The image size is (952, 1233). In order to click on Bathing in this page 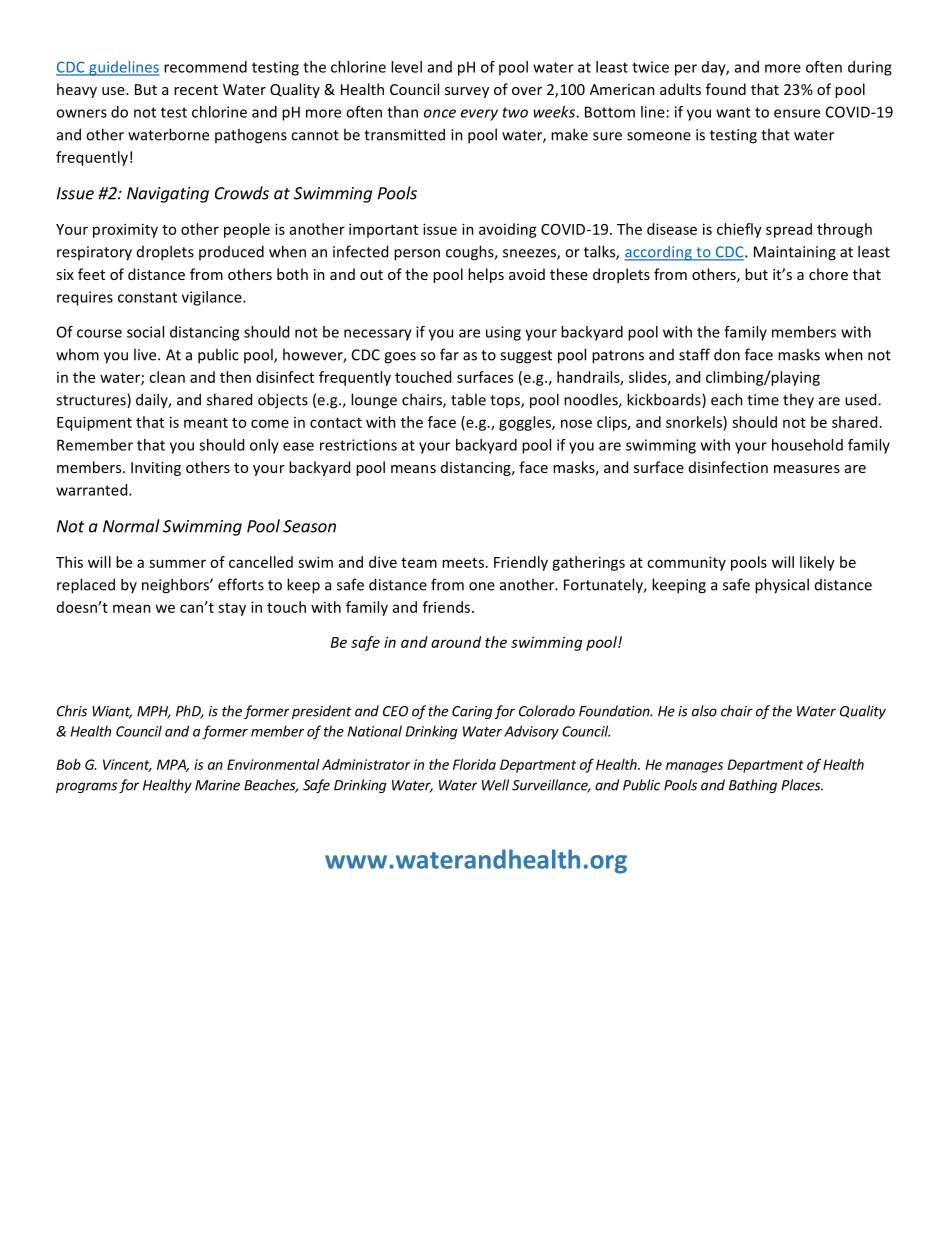, I will do `click(753, 786)`.
